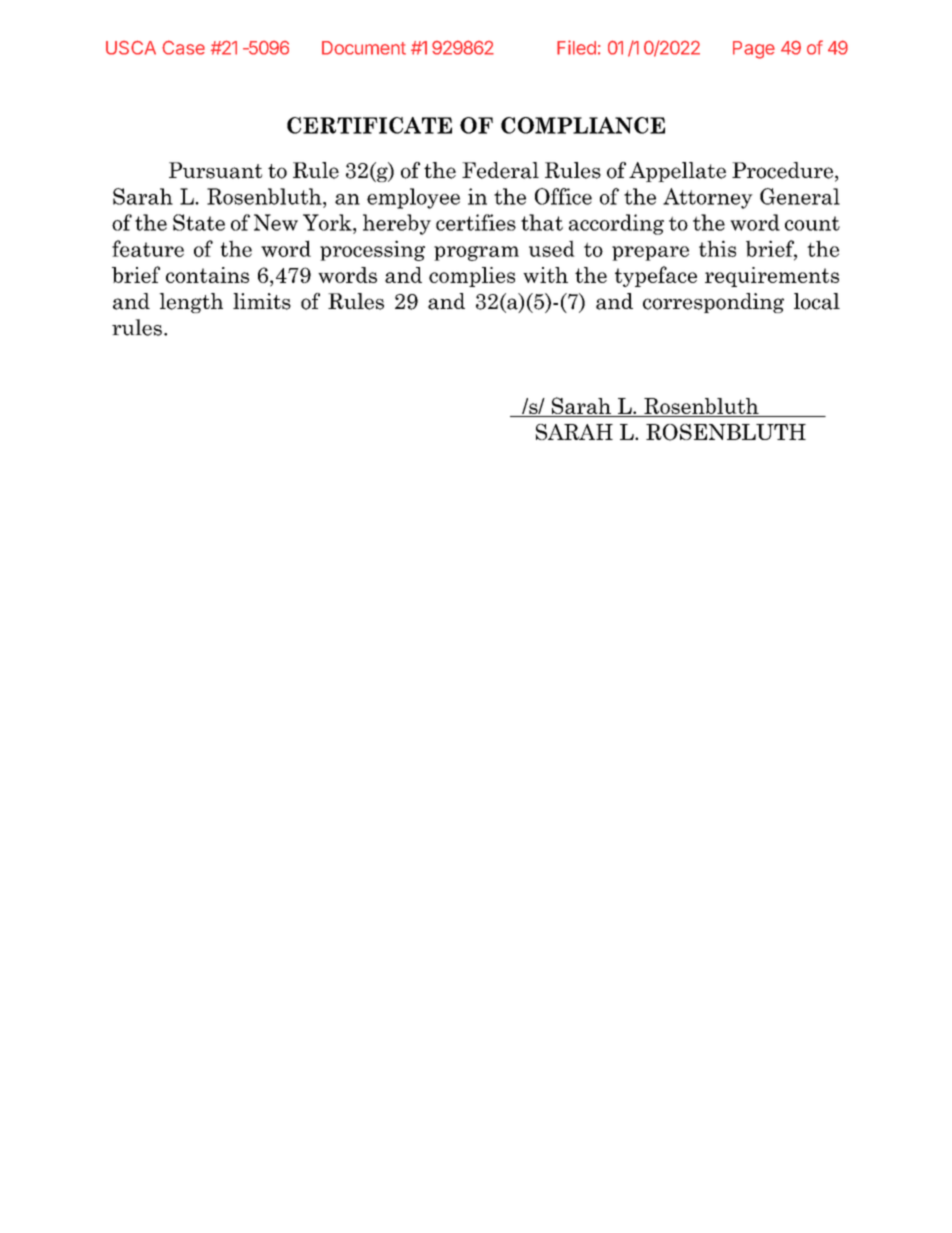  What do you see at coordinates (199, 222) in the image?
I see `State` at bounding box center [199, 222].
